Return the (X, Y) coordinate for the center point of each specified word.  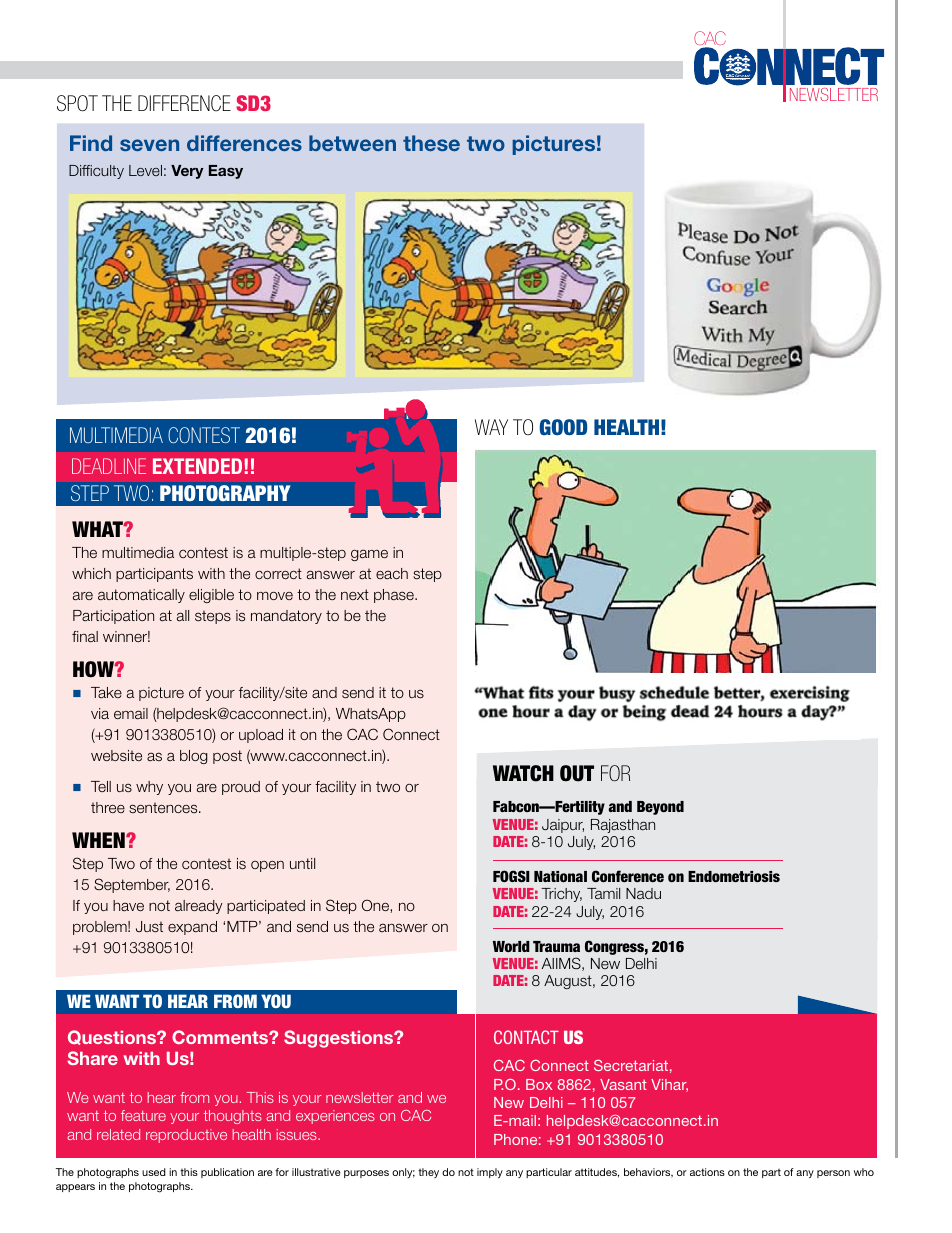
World (511, 946)
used (154, 1172)
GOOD (563, 427)
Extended (197, 466)
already (199, 907)
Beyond (660, 808)
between (352, 143)
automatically (141, 596)
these (431, 143)
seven (149, 145)
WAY (491, 427)
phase (395, 596)
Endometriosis (734, 876)
